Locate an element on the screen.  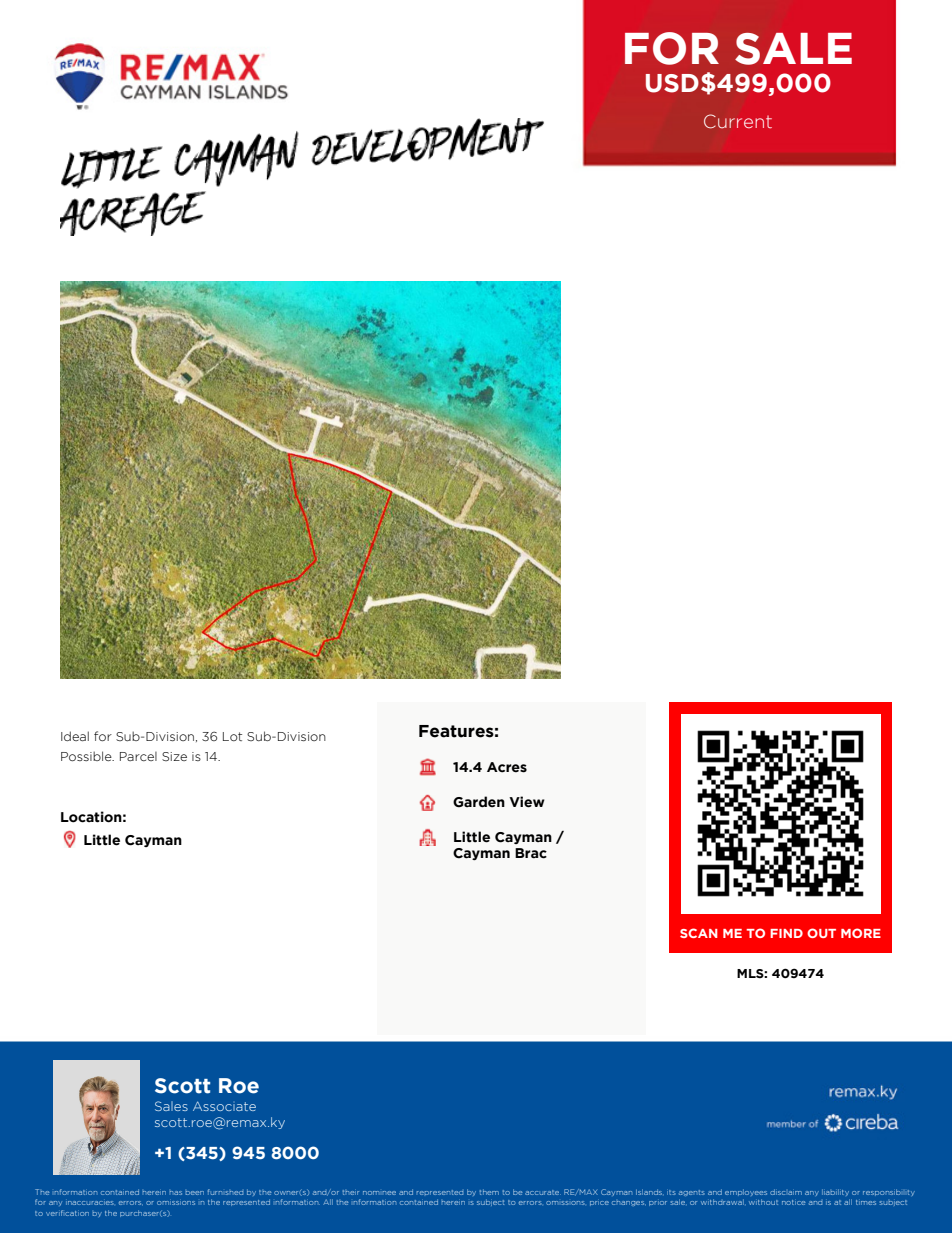
Acres is located at coordinates (507, 767).
